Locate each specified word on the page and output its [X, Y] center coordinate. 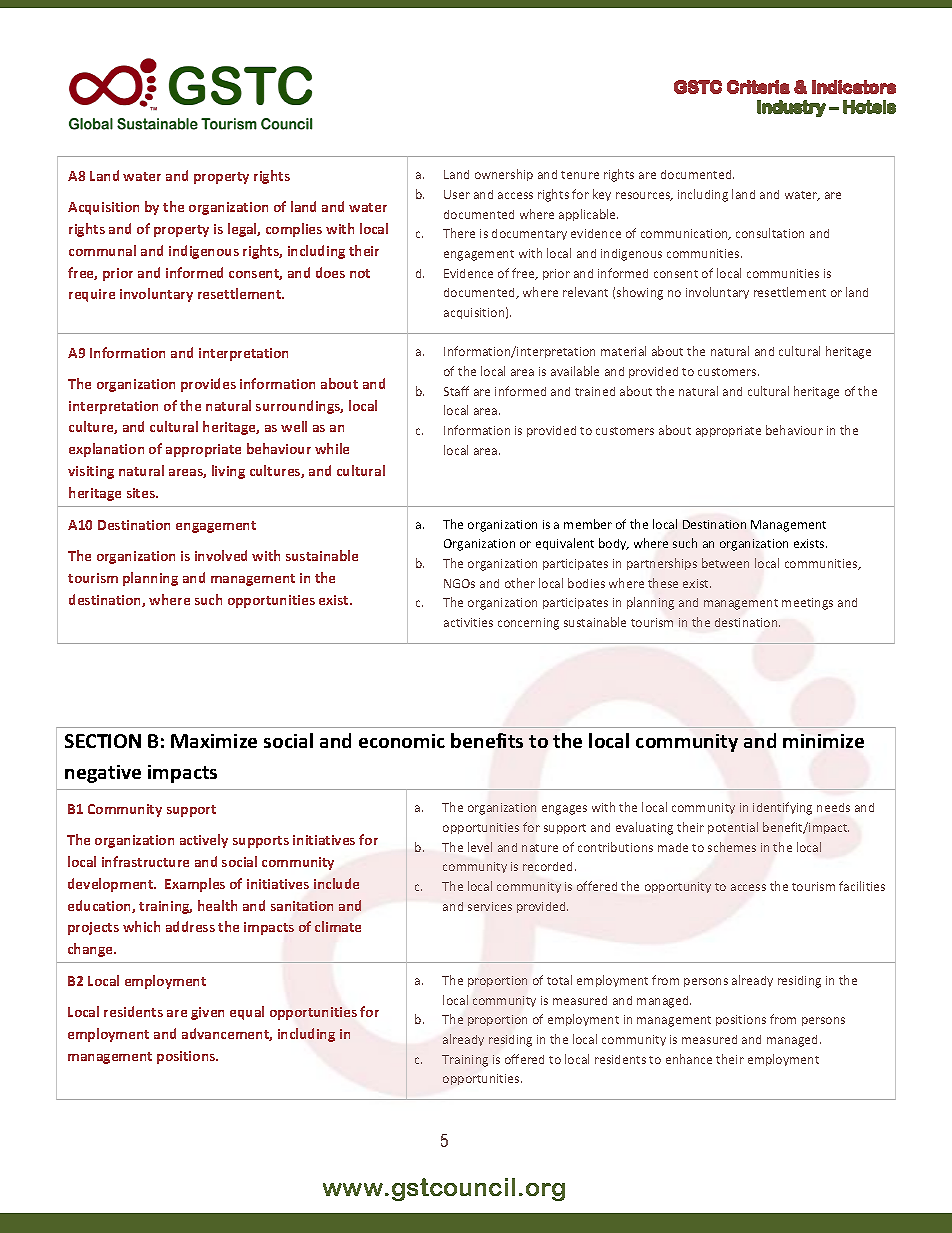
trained [595, 391]
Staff [456, 391]
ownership [504, 175]
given [207, 1013]
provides [208, 385]
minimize [823, 741]
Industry [791, 108]
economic [402, 741]
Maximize [214, 741]
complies [294, 230]
